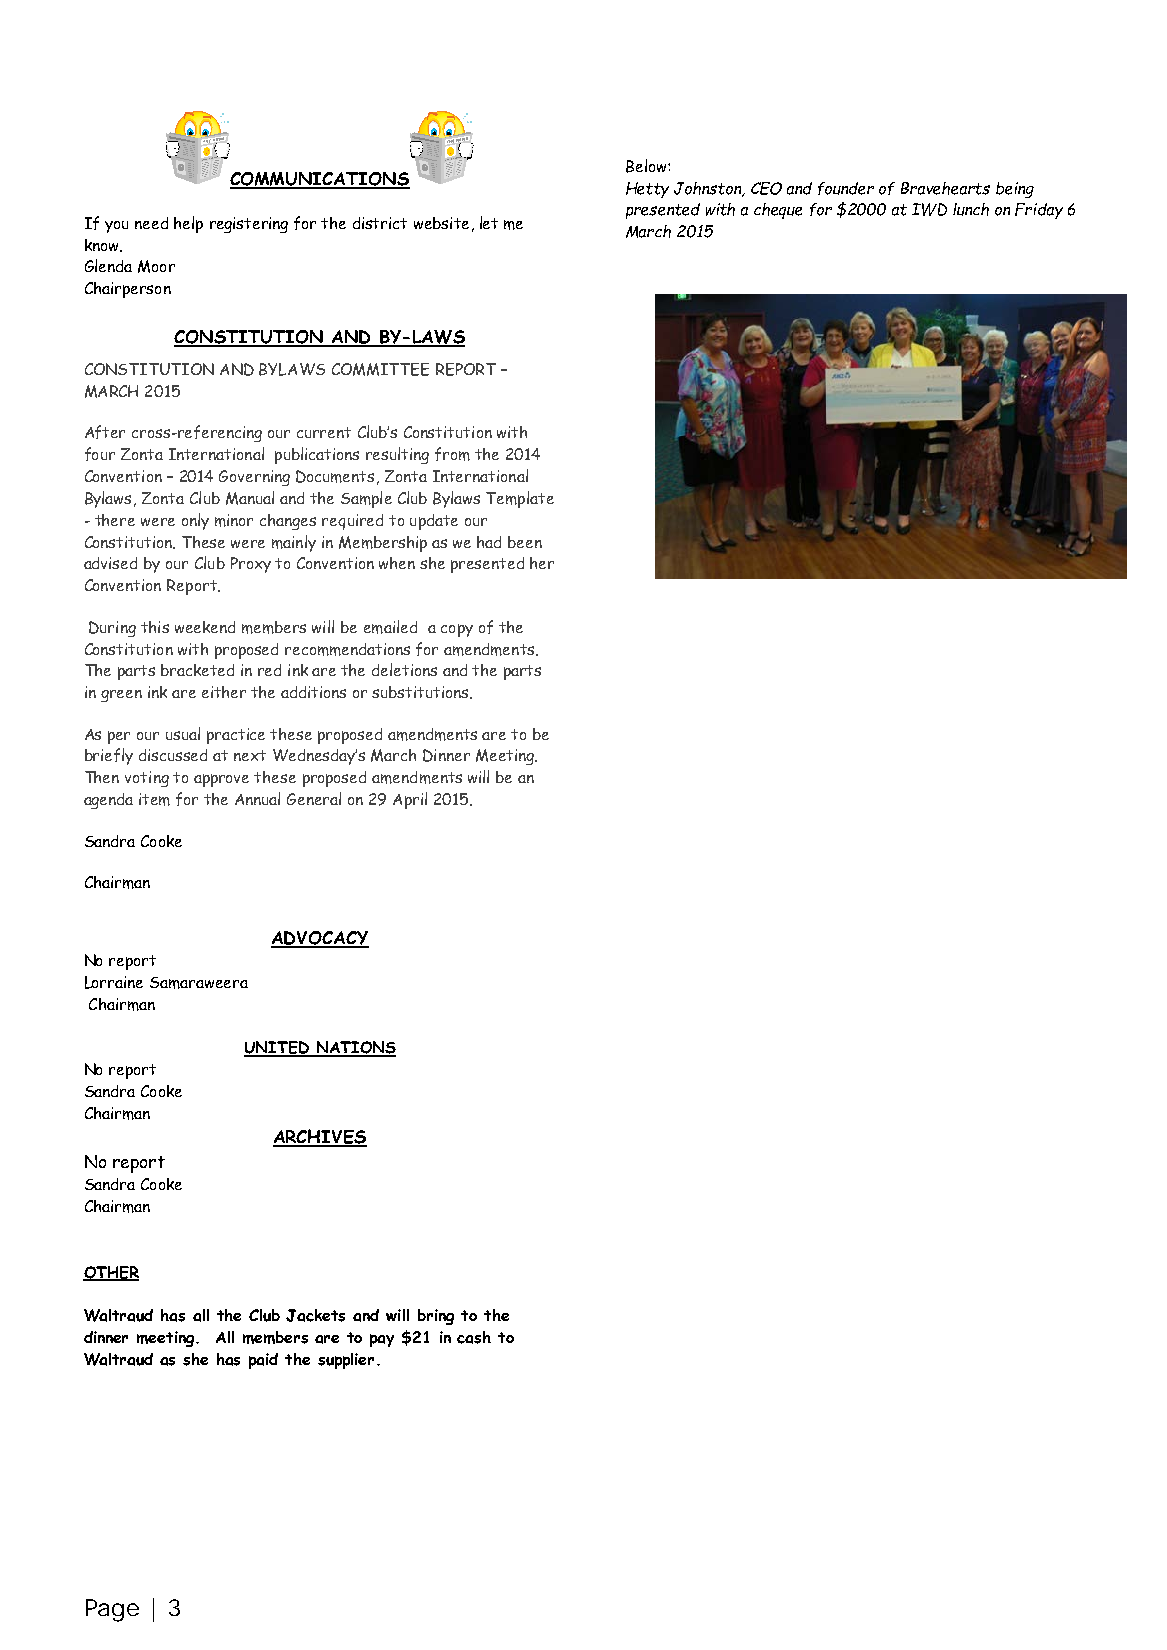 The height and width of the screenshot is (1650, 1167). Describe the element at coordinates (929, 209) in the screenshot. I see `IWD` at that location.
